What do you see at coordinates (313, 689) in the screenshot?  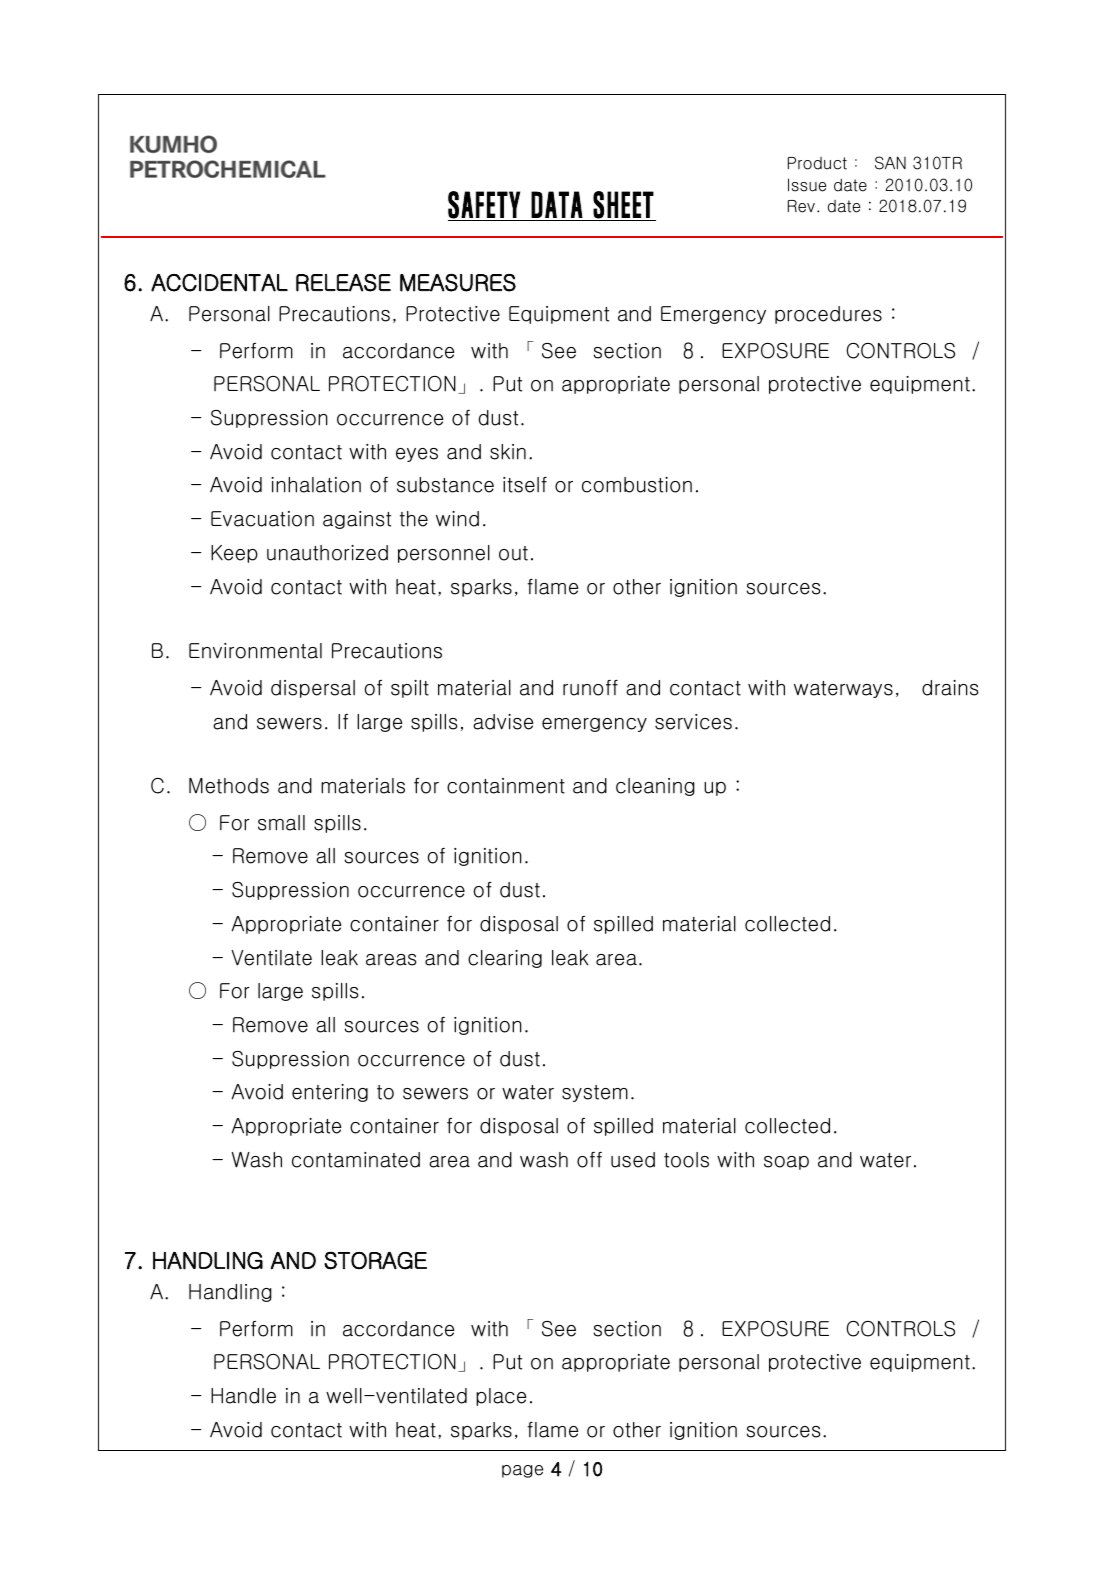 I see `dispersal` at bounding box center [313, 689].
